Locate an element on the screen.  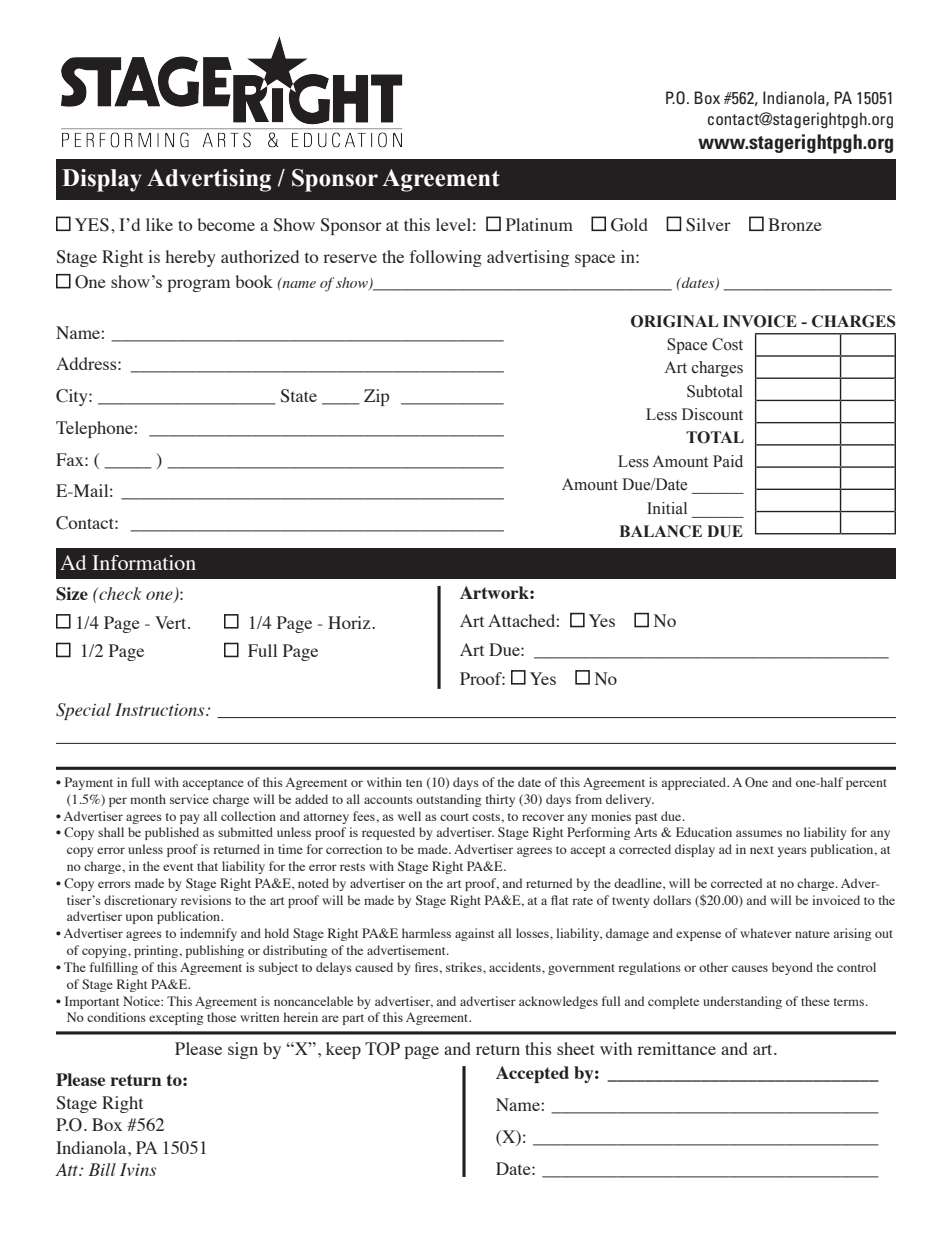
remittance is located at coordinates (676, 1048).
